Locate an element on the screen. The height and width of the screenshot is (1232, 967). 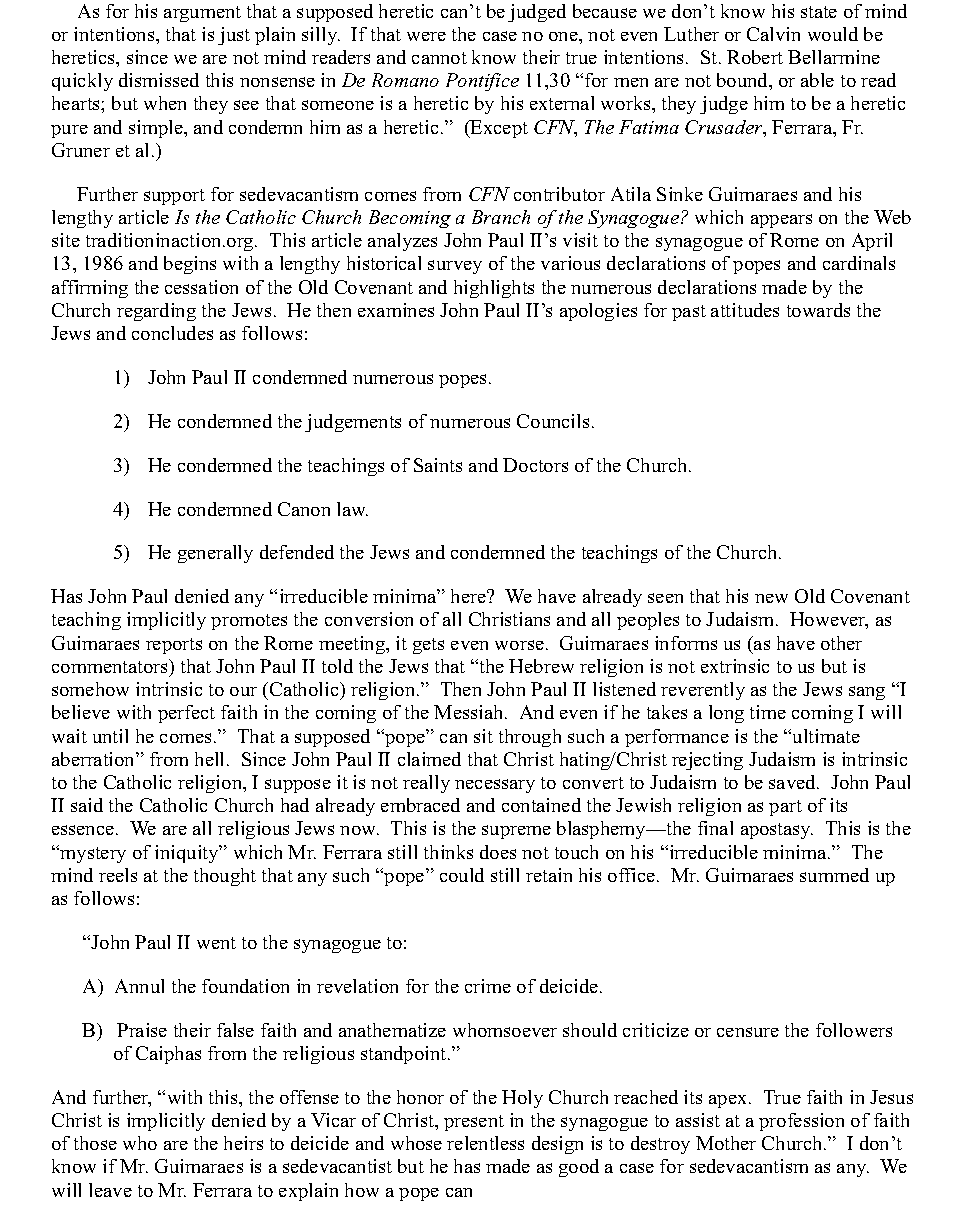
Calvin is located at coordinates (773, 34).
